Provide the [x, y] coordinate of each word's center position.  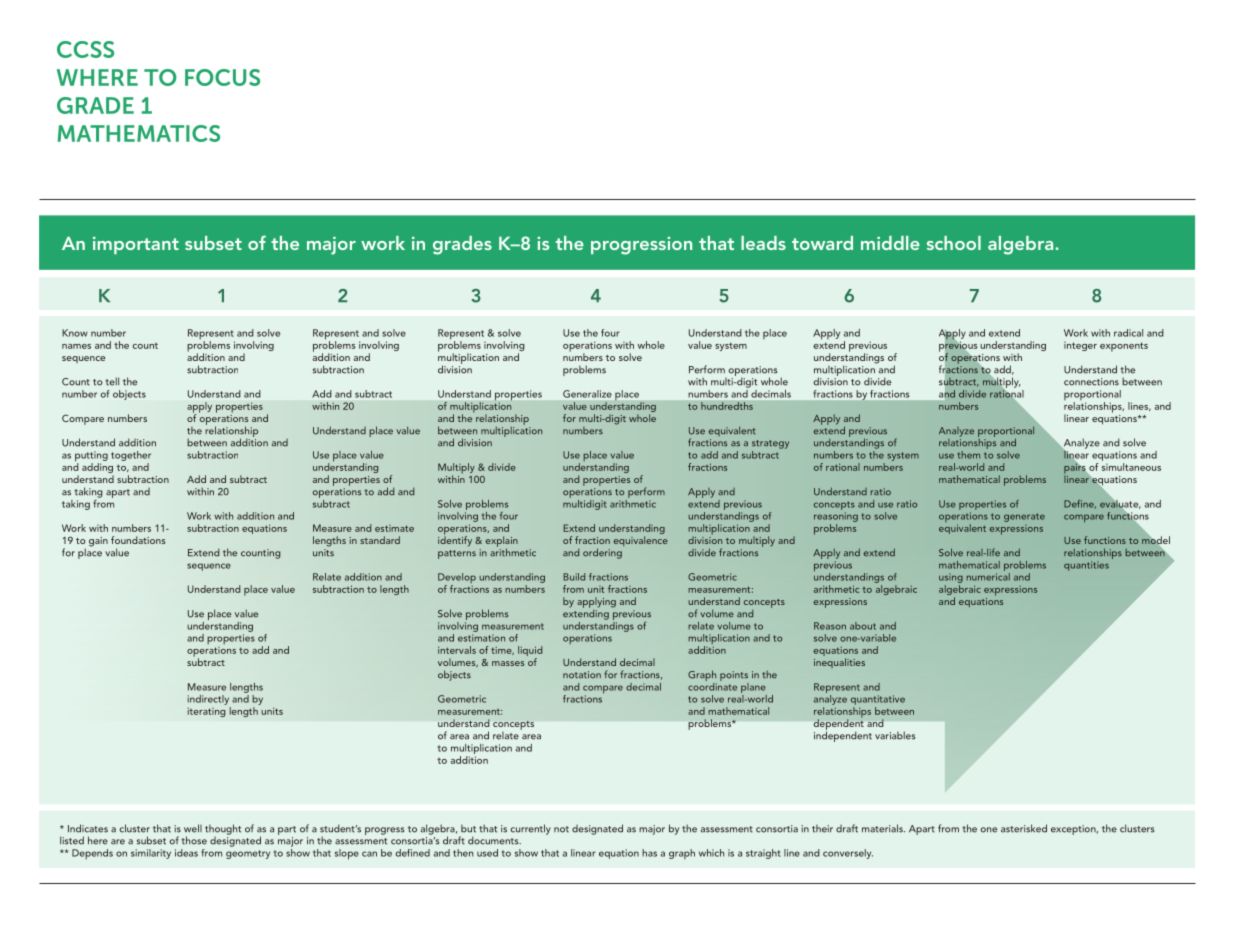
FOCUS [222, 77]
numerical [988, 575]
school [954, 243]
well [193, 828]
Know [75, 333]
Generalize [587, 394]
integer [1080, 346]
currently [531, 829]
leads [763, 243]
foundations [138, 540]
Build [574, 577]
